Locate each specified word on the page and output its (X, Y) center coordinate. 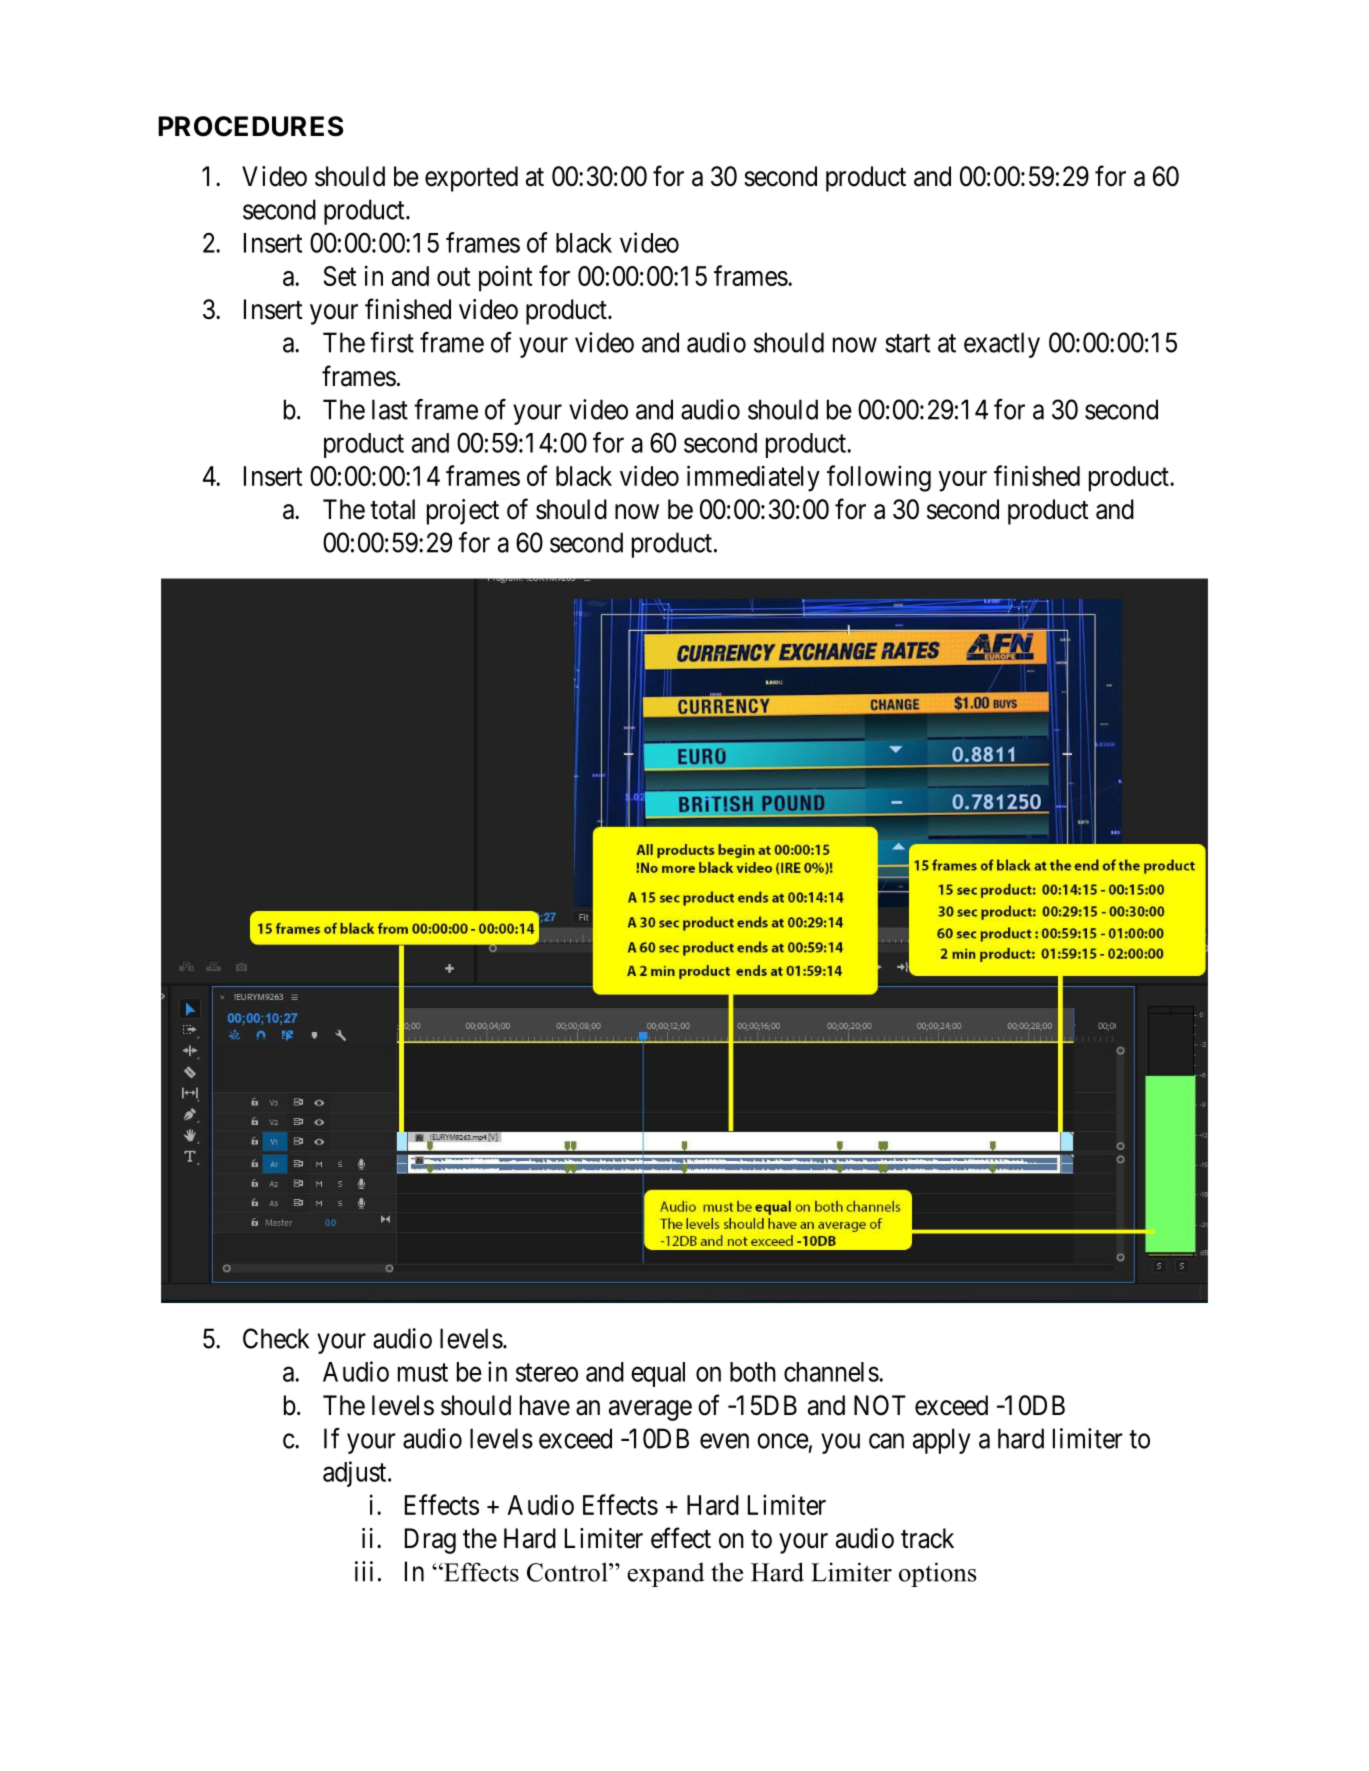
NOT (880, 1405)
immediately (753, 478)
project (463, 512)
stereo (547, 1373)
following (879, 478)
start (907, 343)
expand (665, 1574)
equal (658, 1374)
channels (831, 1372)
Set (339, 276)
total (392, 509)
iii (364, 1571)
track (927, 1538)
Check (276, 1338)
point (505, 278)
